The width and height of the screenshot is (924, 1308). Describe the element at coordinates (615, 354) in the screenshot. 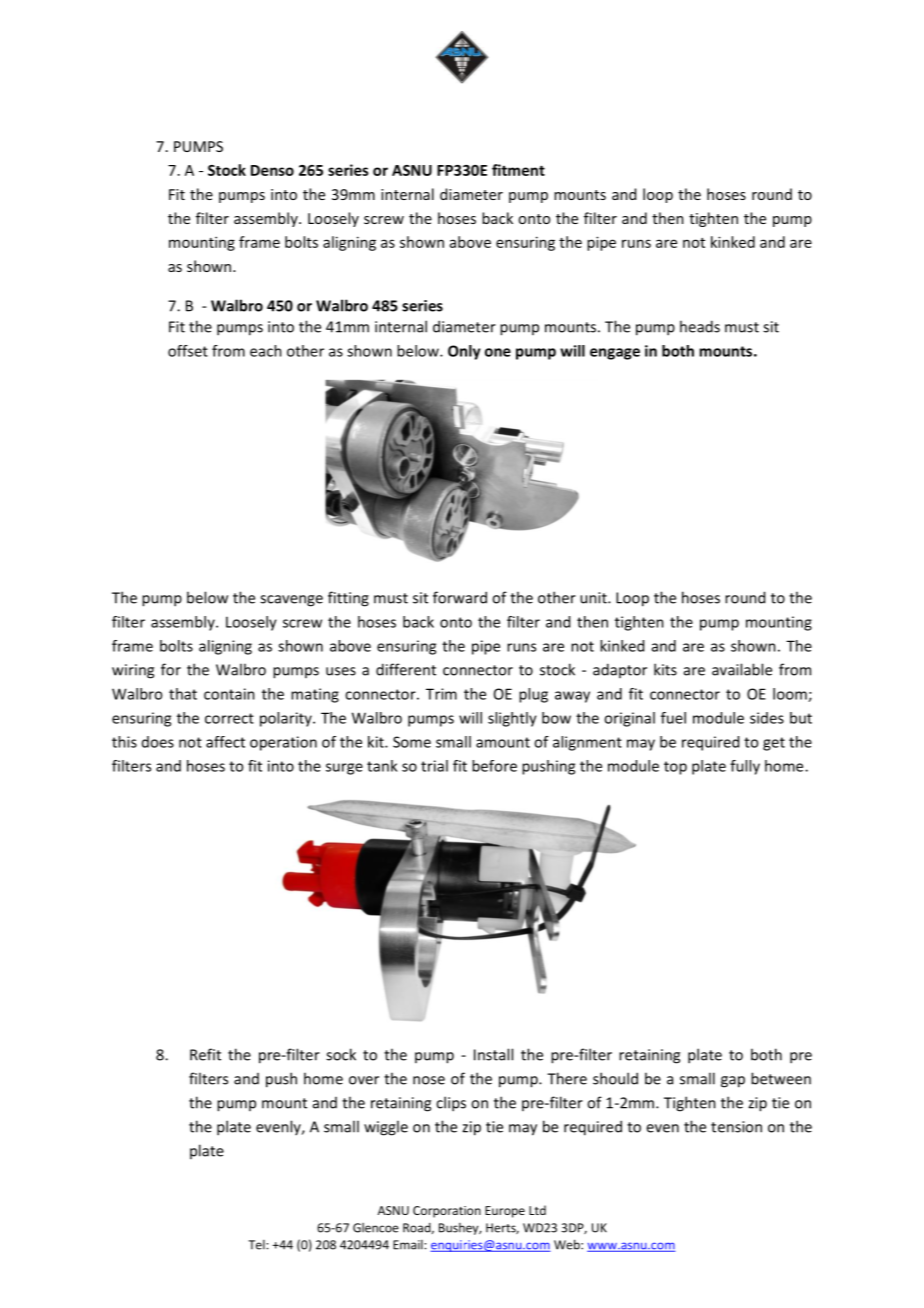

I see `engage` at that location.
